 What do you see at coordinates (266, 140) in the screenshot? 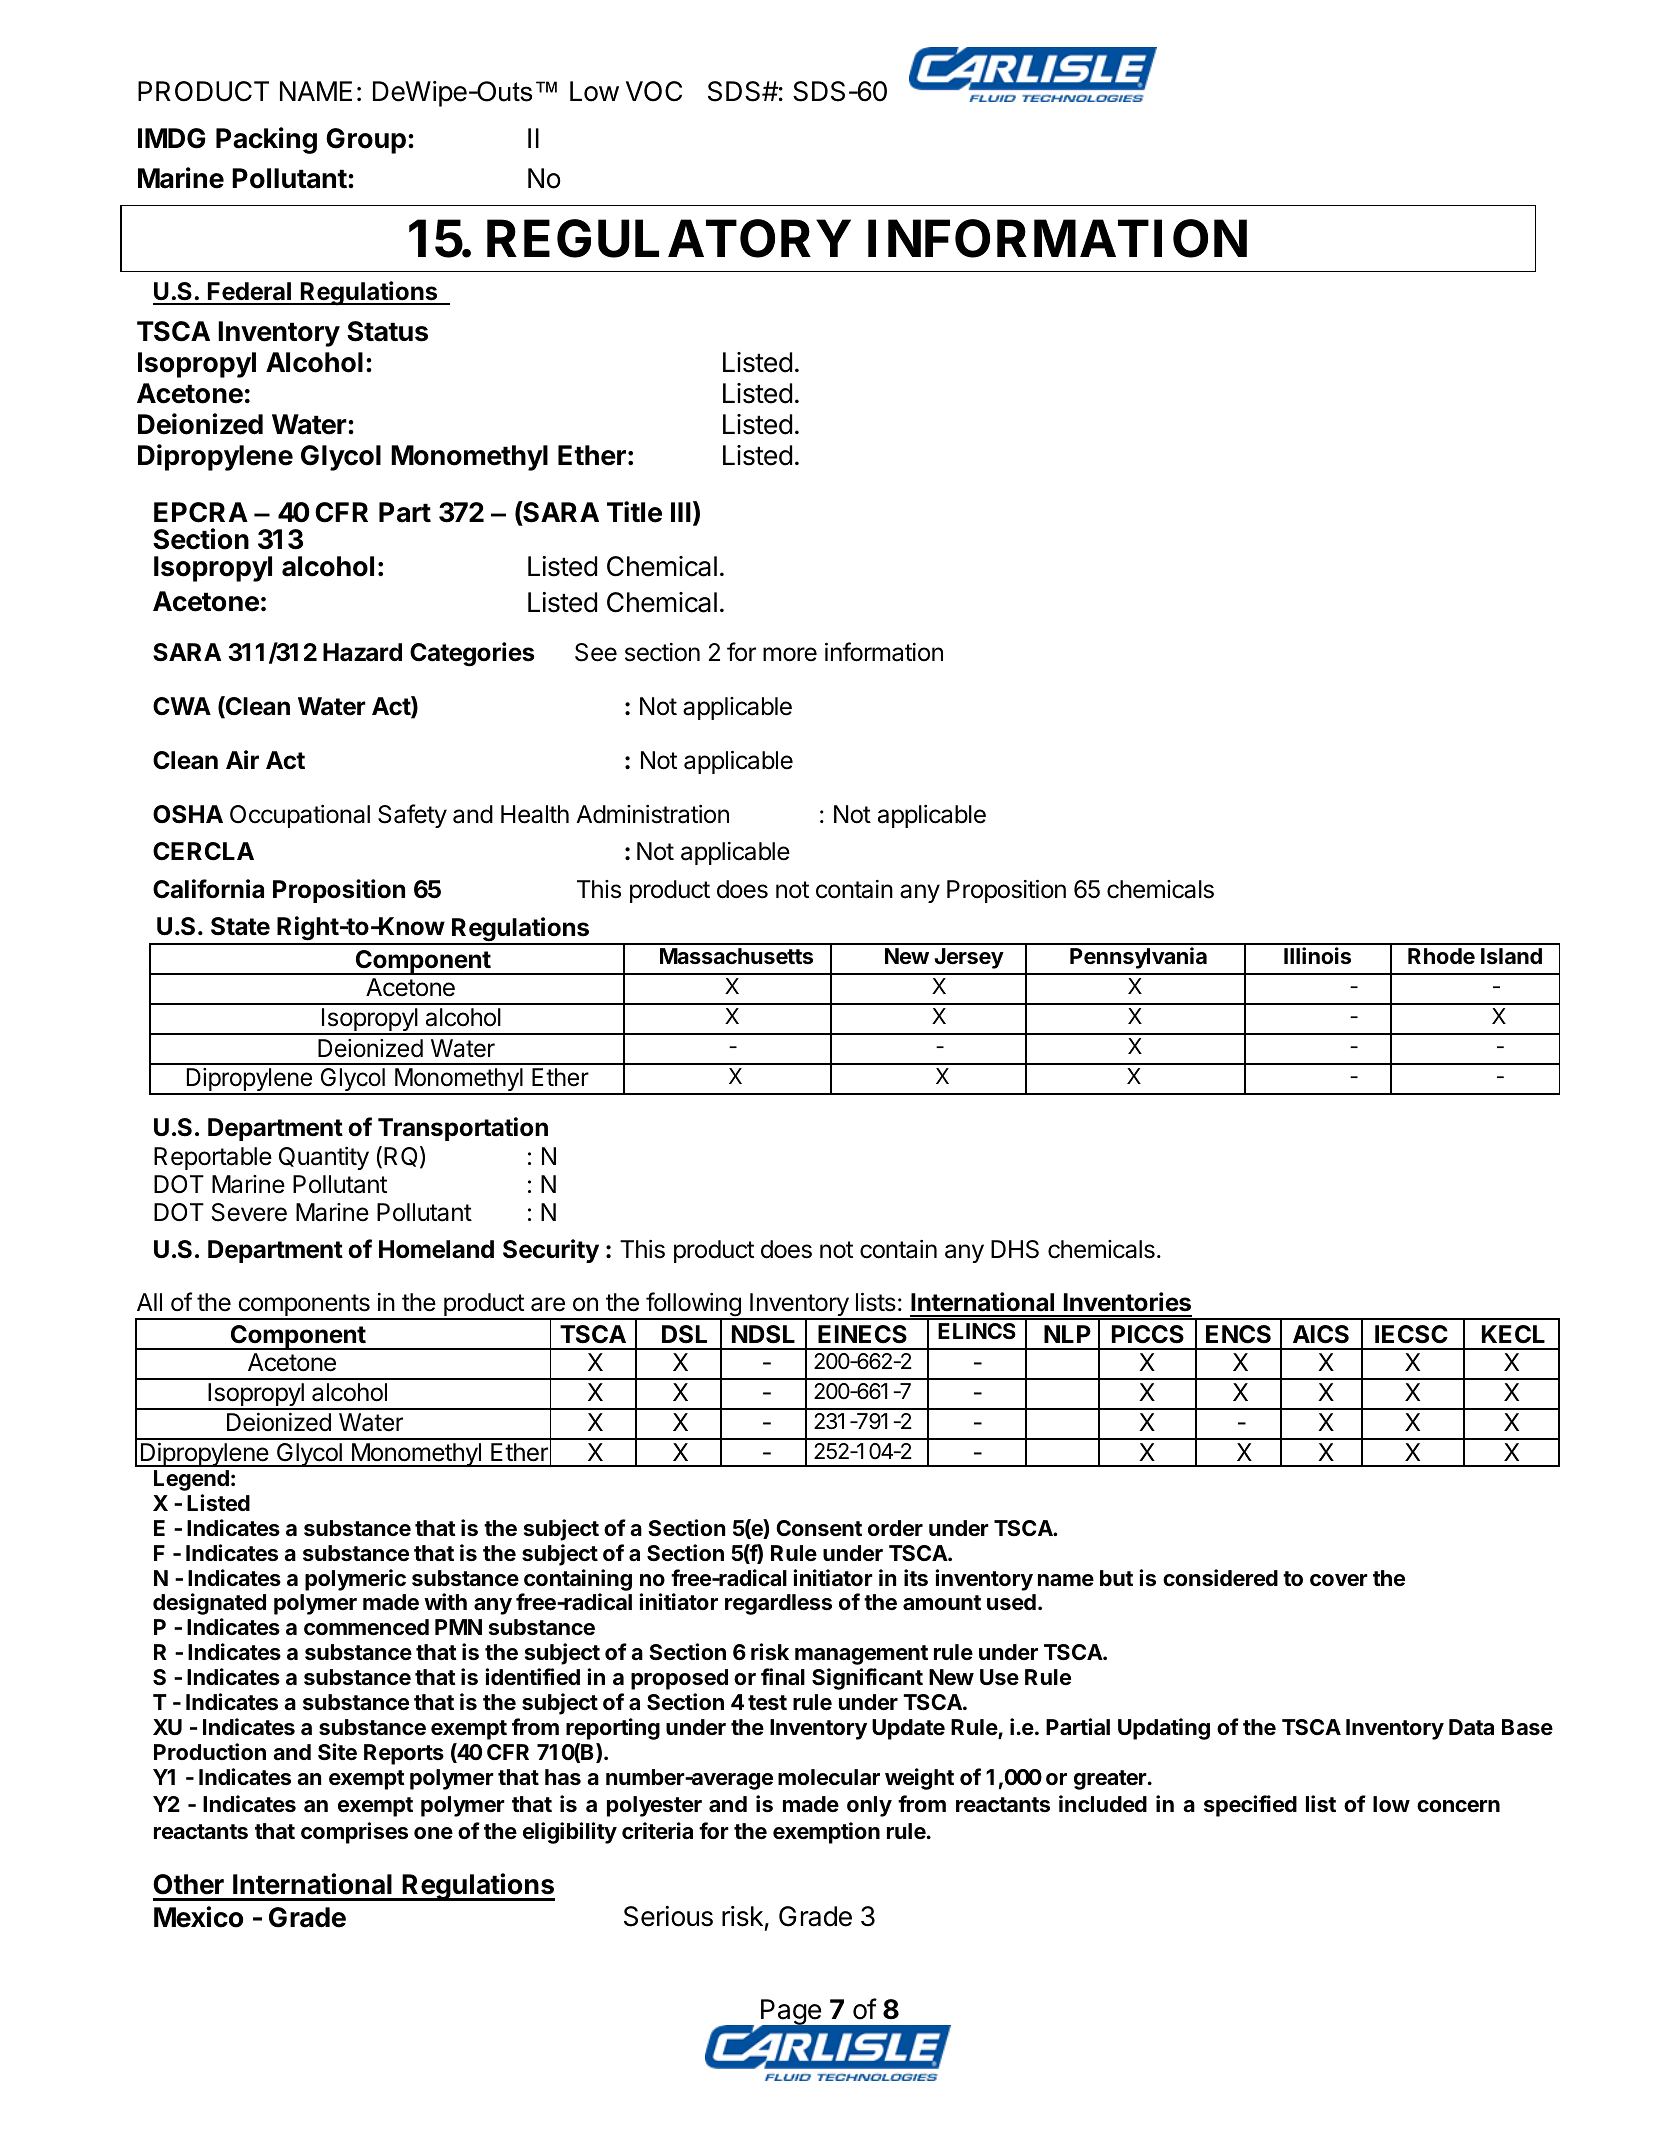
I see `Packing` at bounding box center [266, 140].
